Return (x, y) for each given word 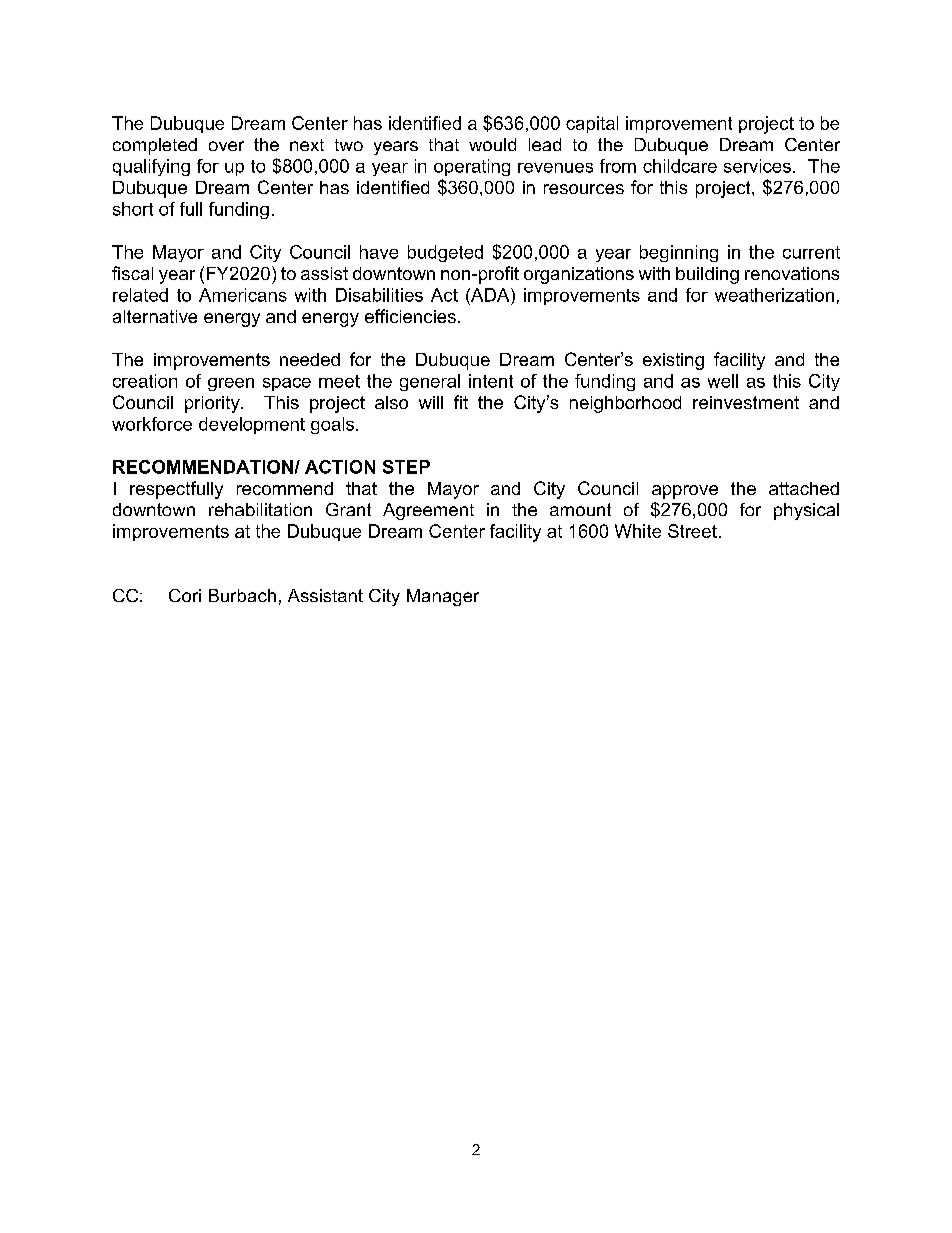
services (757, 166)
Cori (185, 595)
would (492, 144)
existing (673, 361)
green (231, 384)
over (226, 146)
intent (491, 381)
